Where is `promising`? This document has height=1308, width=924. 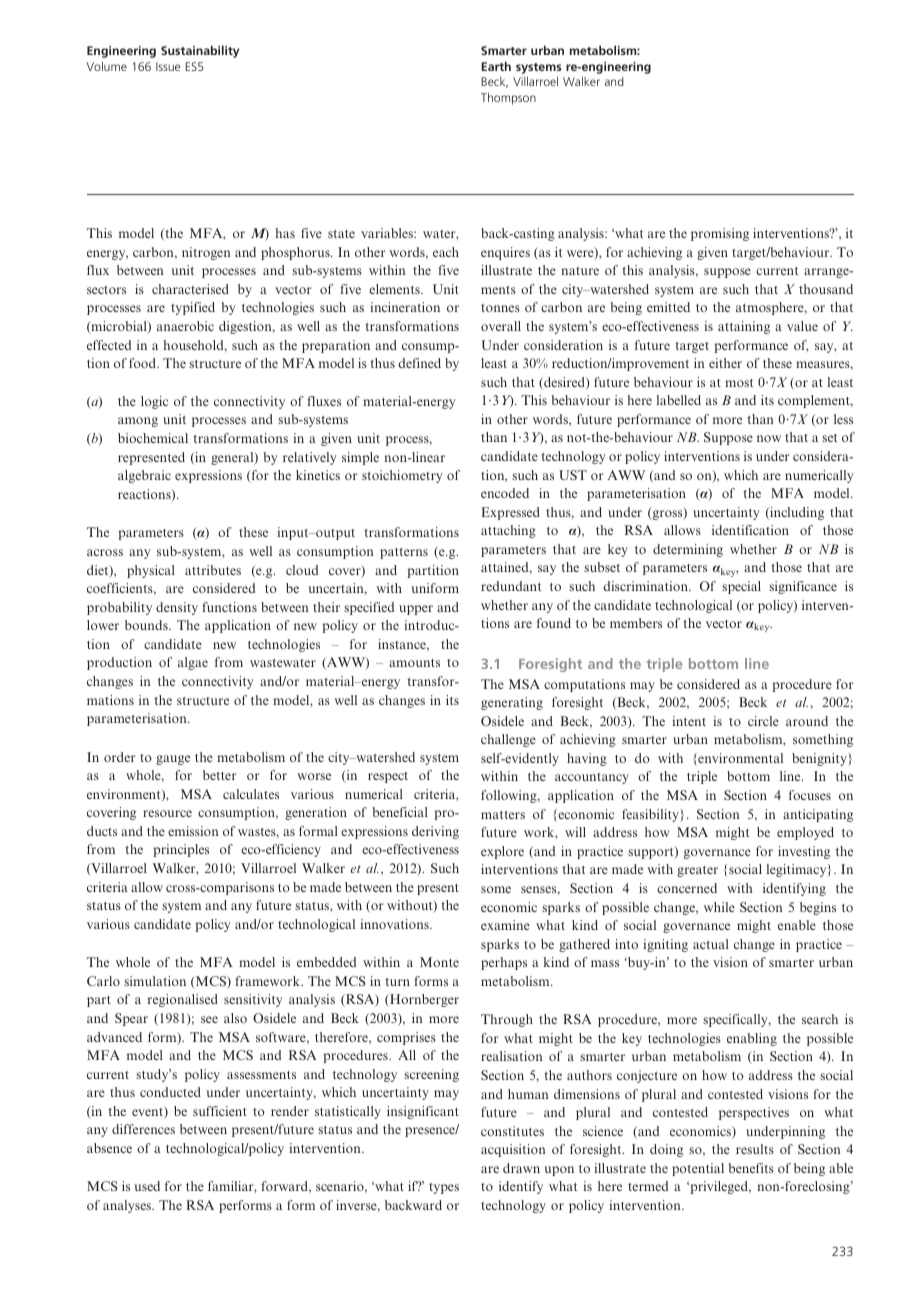 promising is located at coordinates (720, 234).
